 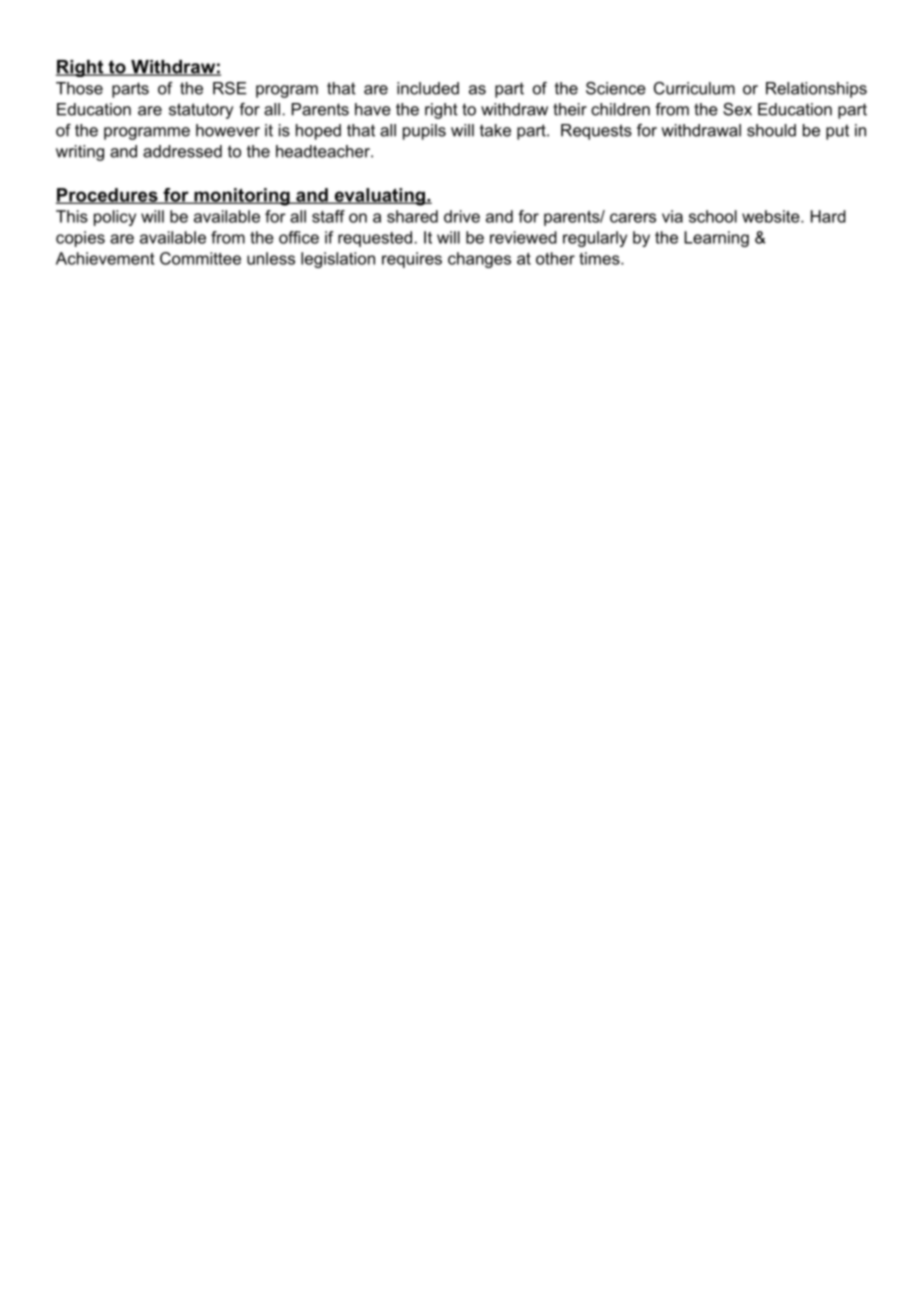 I want to click on changes, so click(x=479, y=260).
